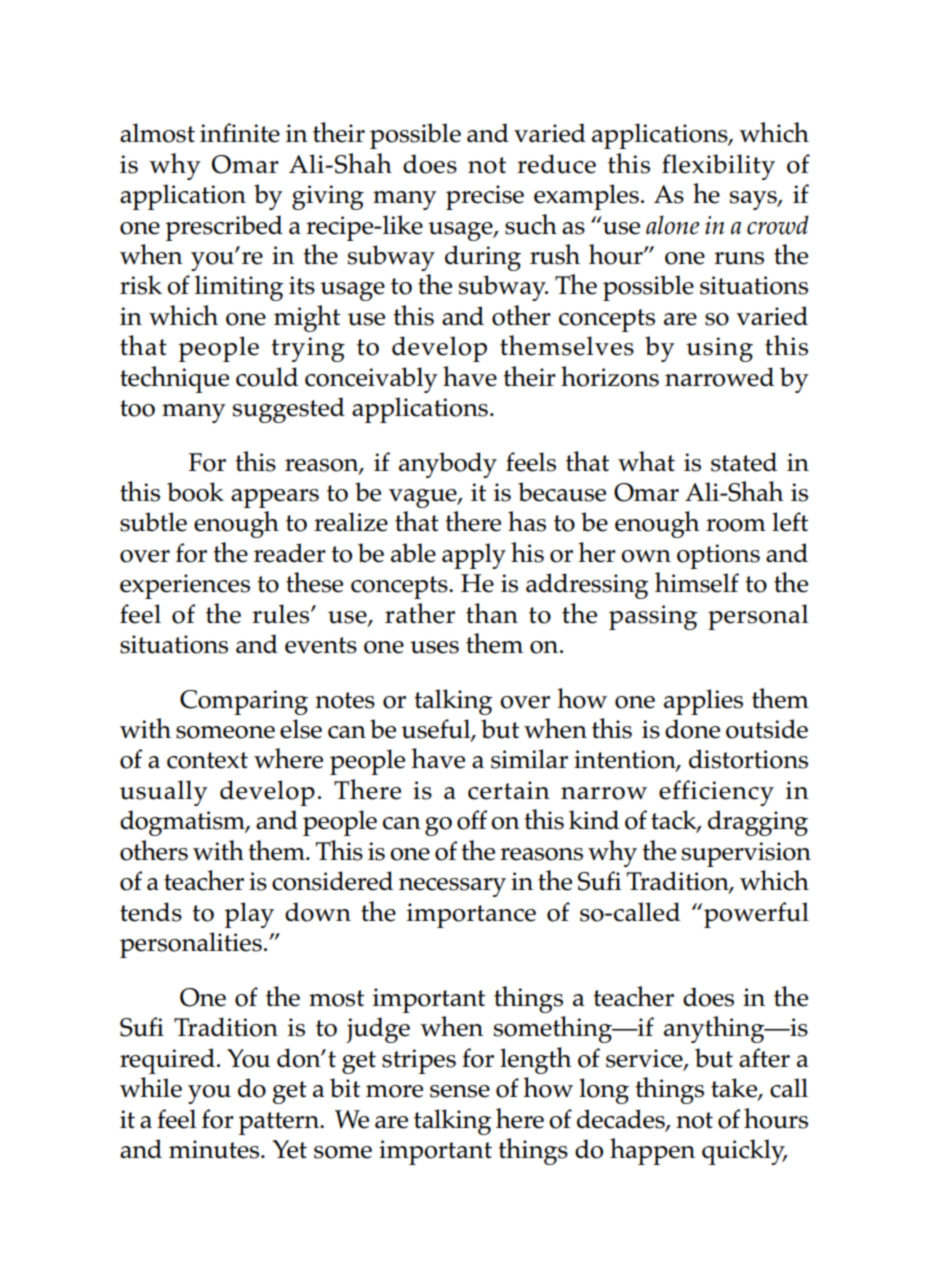 Image resolution: width=928 pixels, height=1288 pixels. What do you see at coordinates (718, 167) in the screenshot?
I see `flexibility` at bounding box center [718, 167].
